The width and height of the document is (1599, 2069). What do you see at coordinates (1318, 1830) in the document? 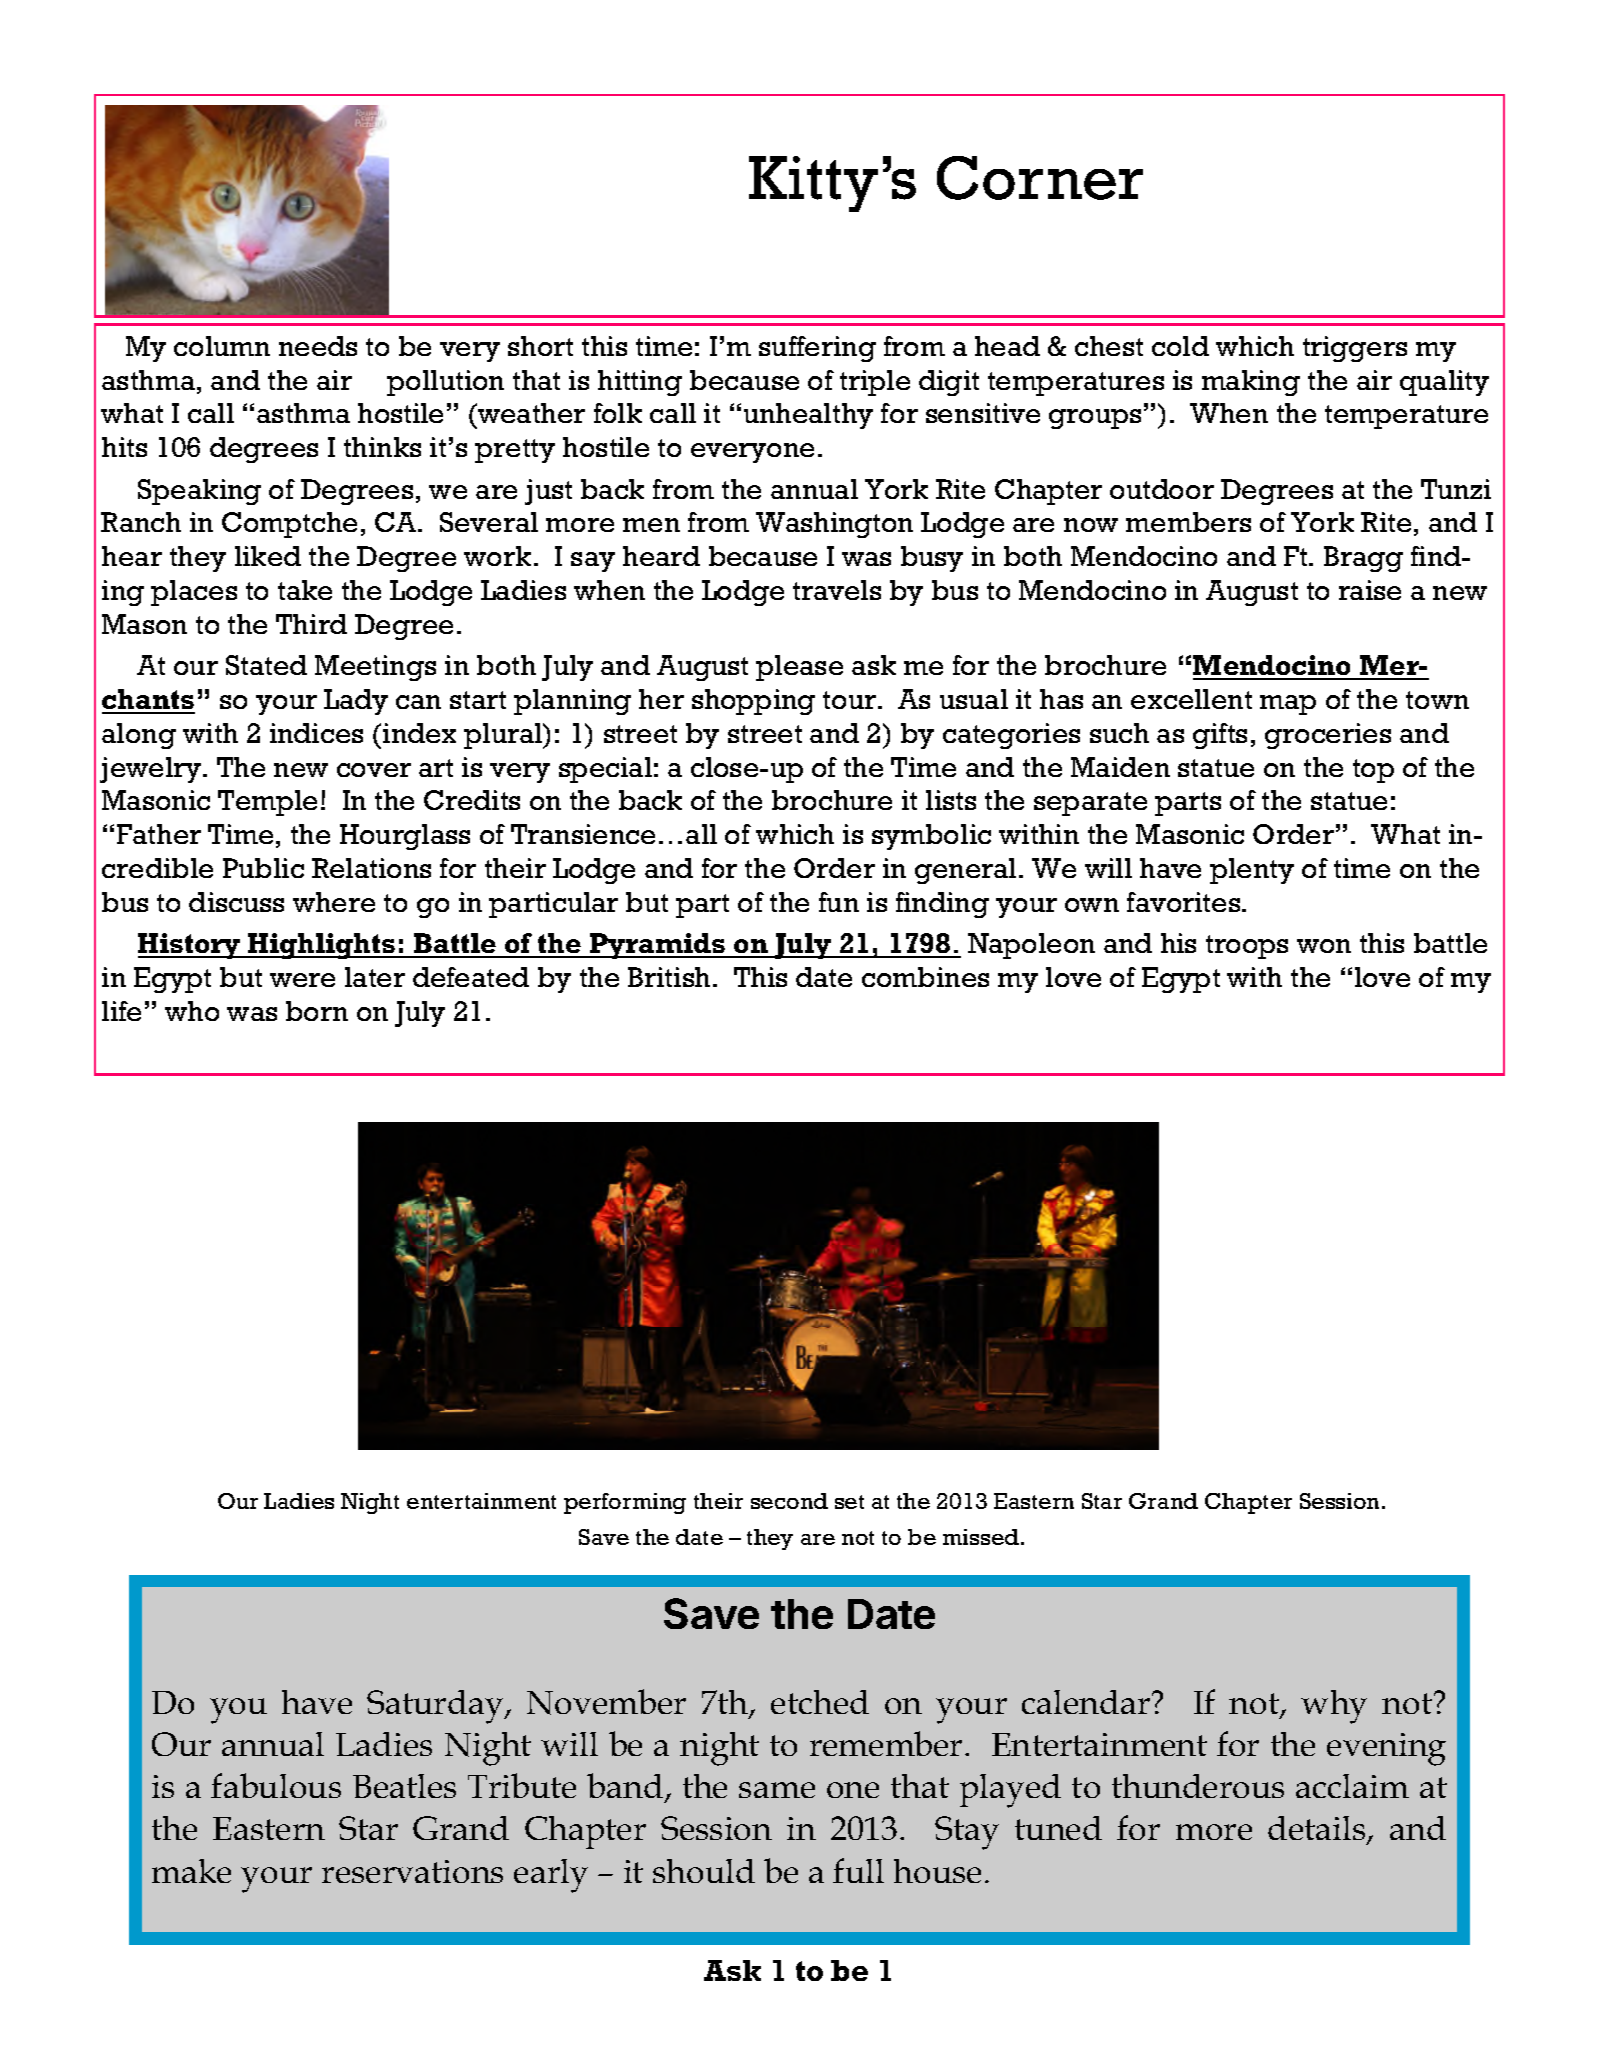
I see `details` at bounding box center [1318, 1830].
